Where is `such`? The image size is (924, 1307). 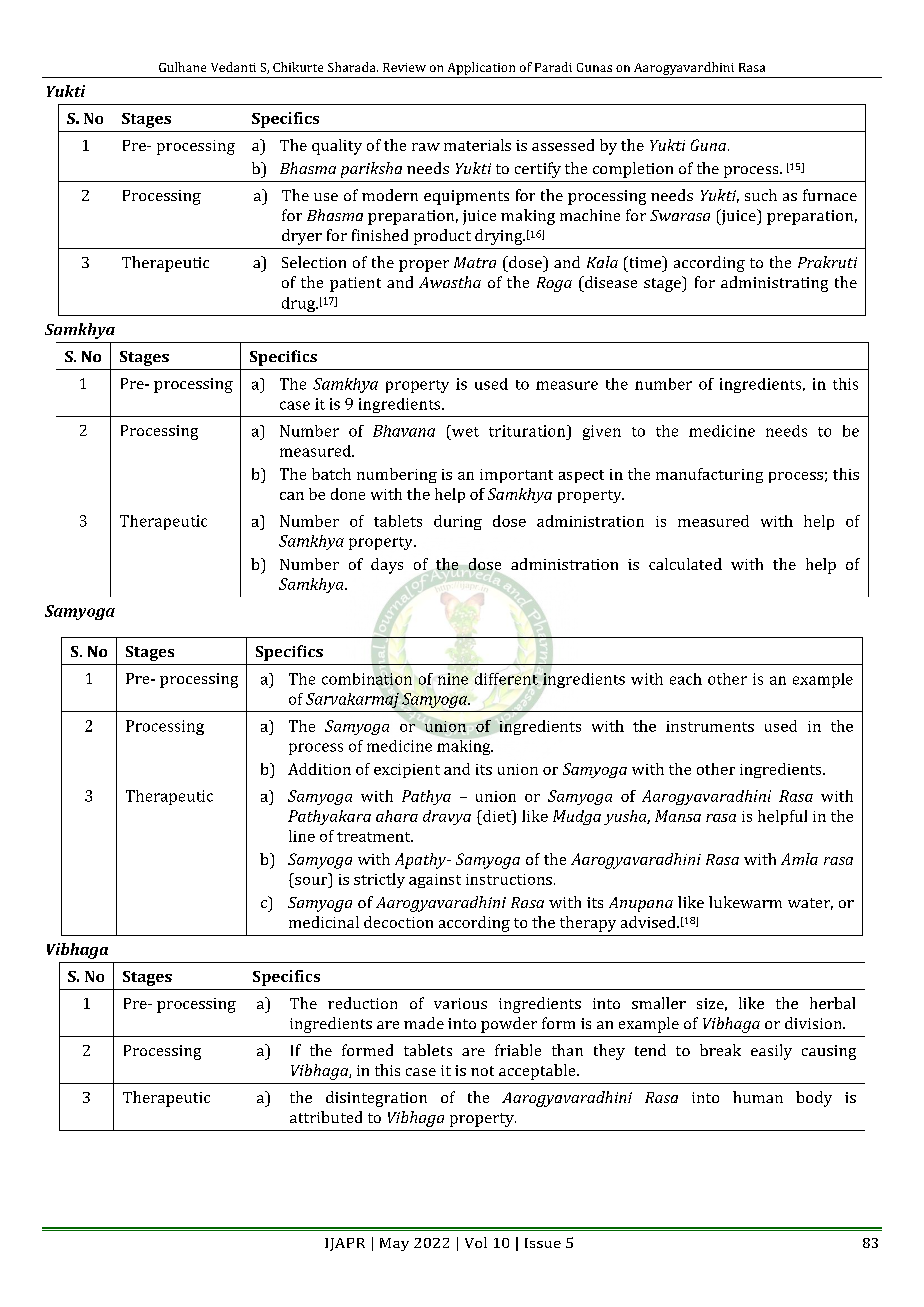
such is located at coordinates (761, 195).
